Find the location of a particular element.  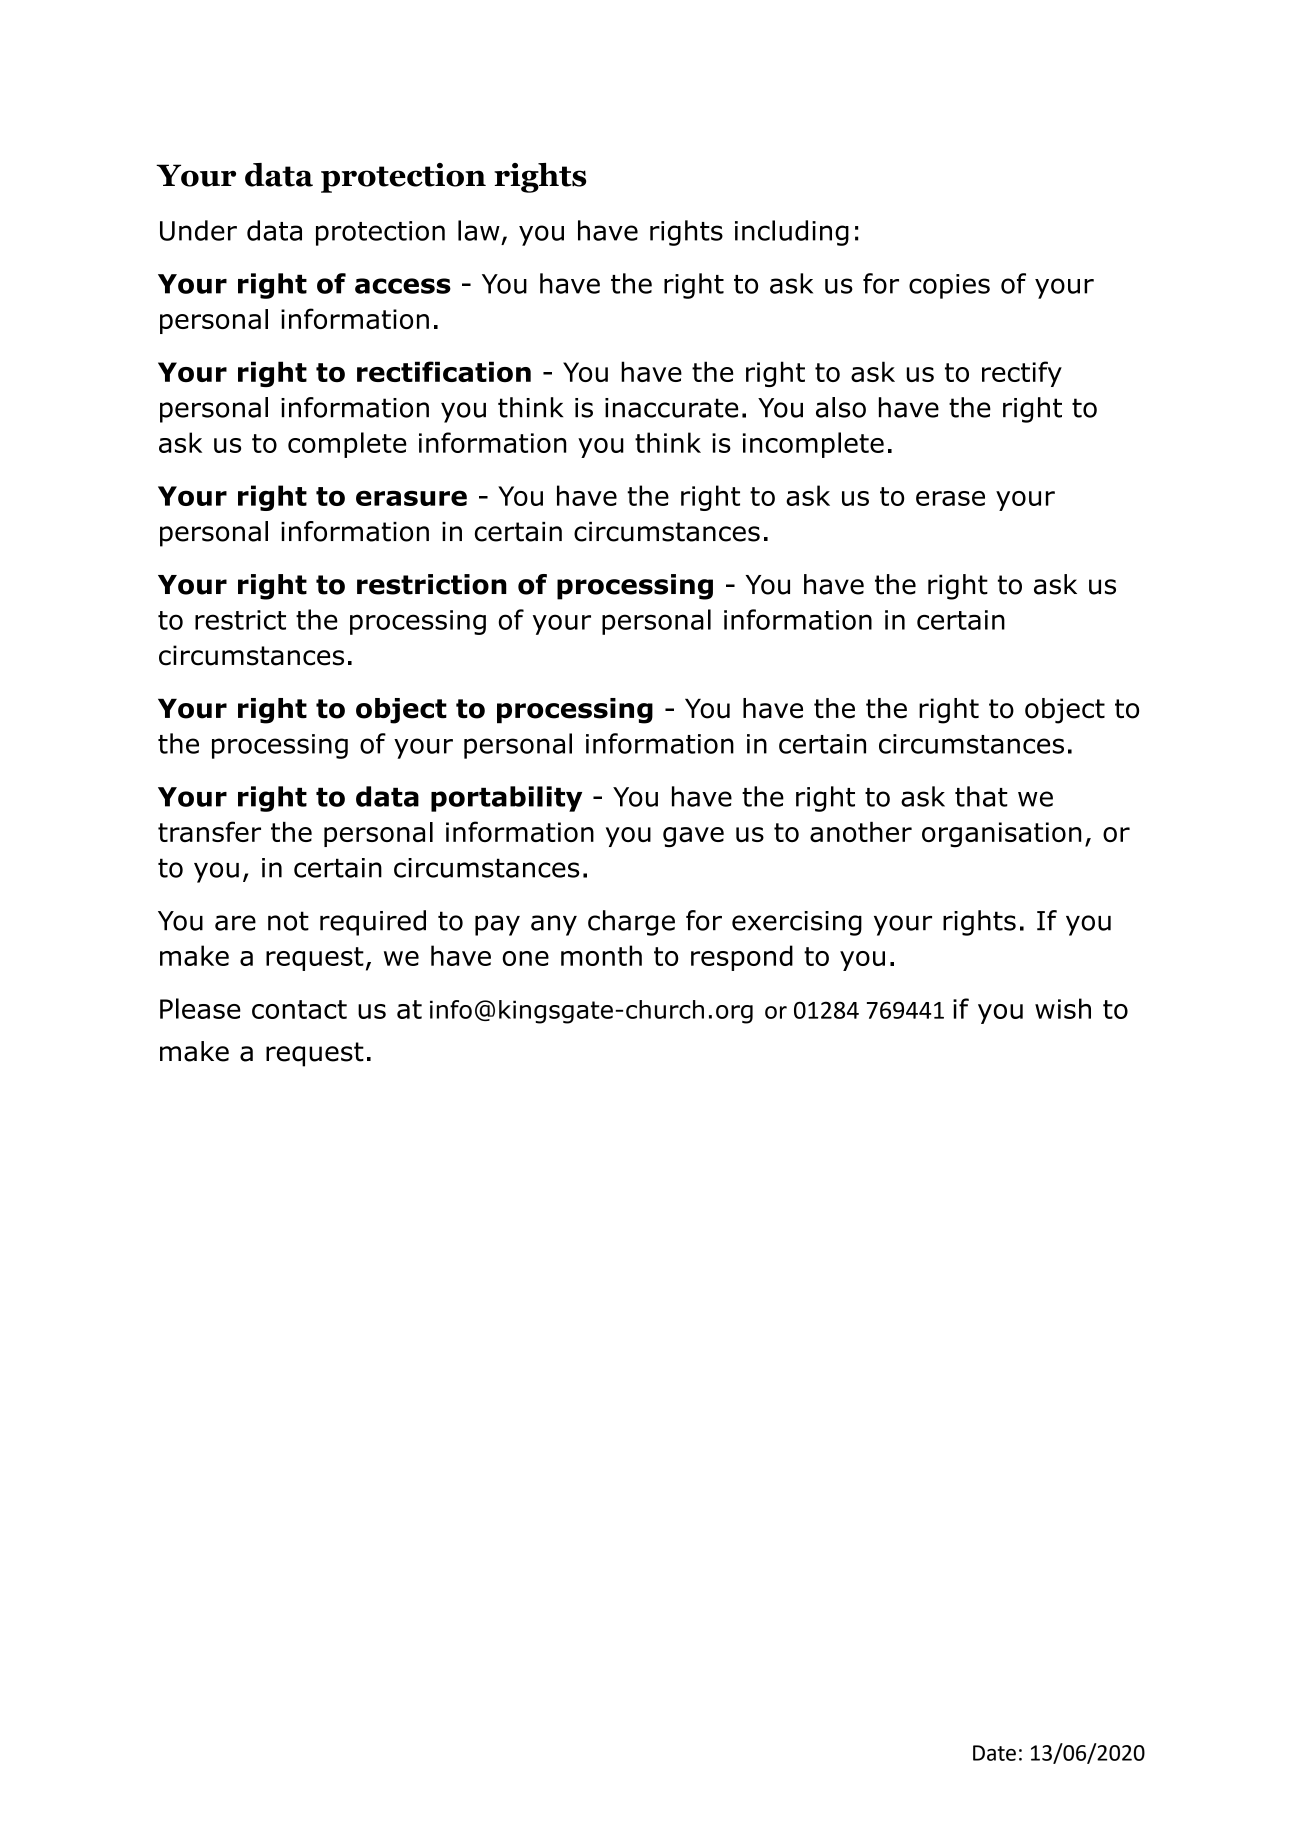

access is located at coordinates (403, 286).
